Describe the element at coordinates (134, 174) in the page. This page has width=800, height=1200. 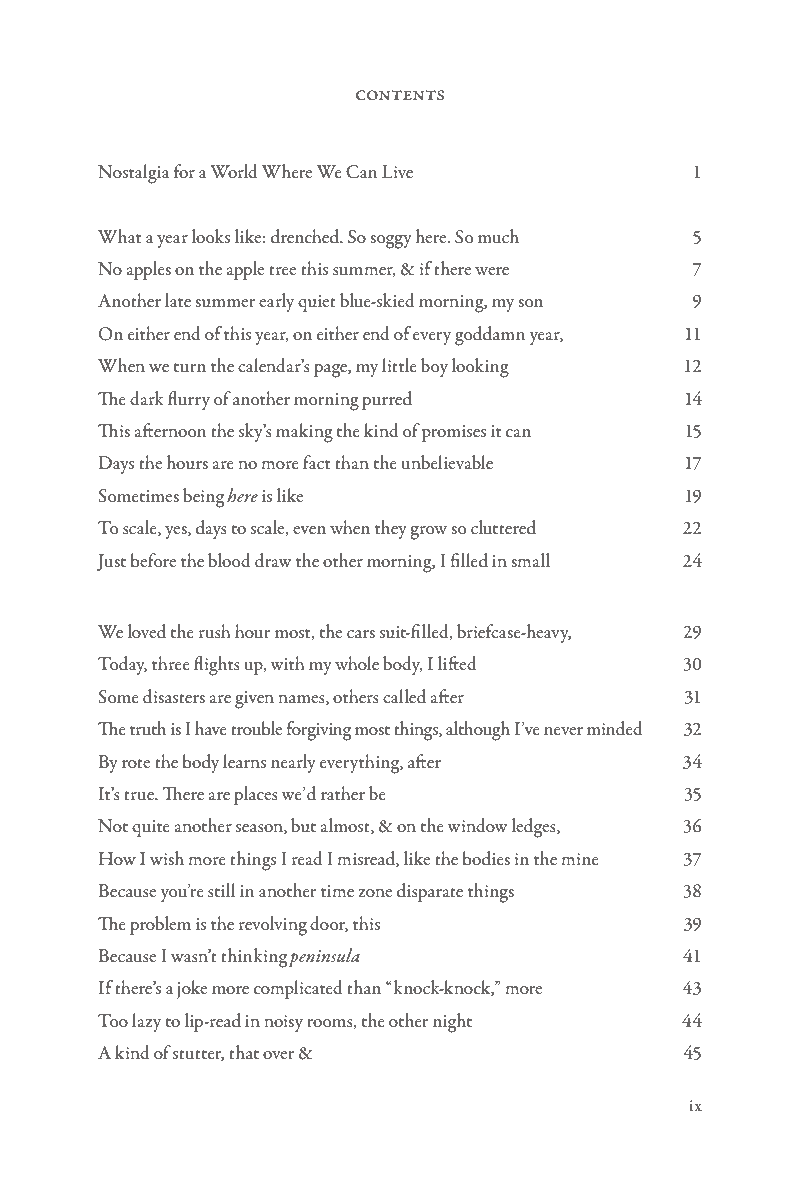
I see `Nostalgia` at that location.
